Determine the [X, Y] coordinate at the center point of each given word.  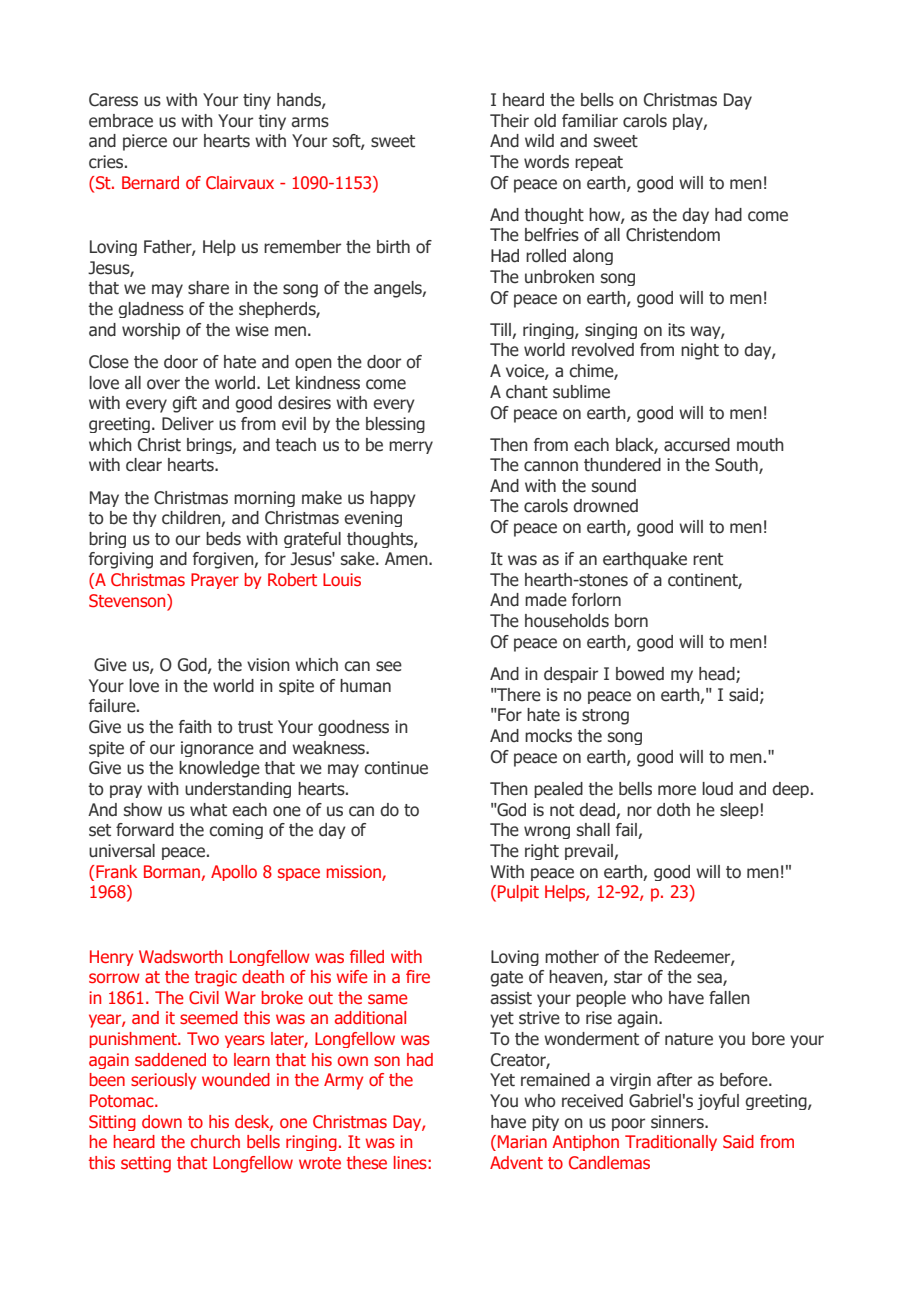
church [215, 1141]
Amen [407, 559]
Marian [522, 1141]
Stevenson [128, 602]
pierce [145, 142]
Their [509, 121]
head [718, 675]
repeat [599, 163]
